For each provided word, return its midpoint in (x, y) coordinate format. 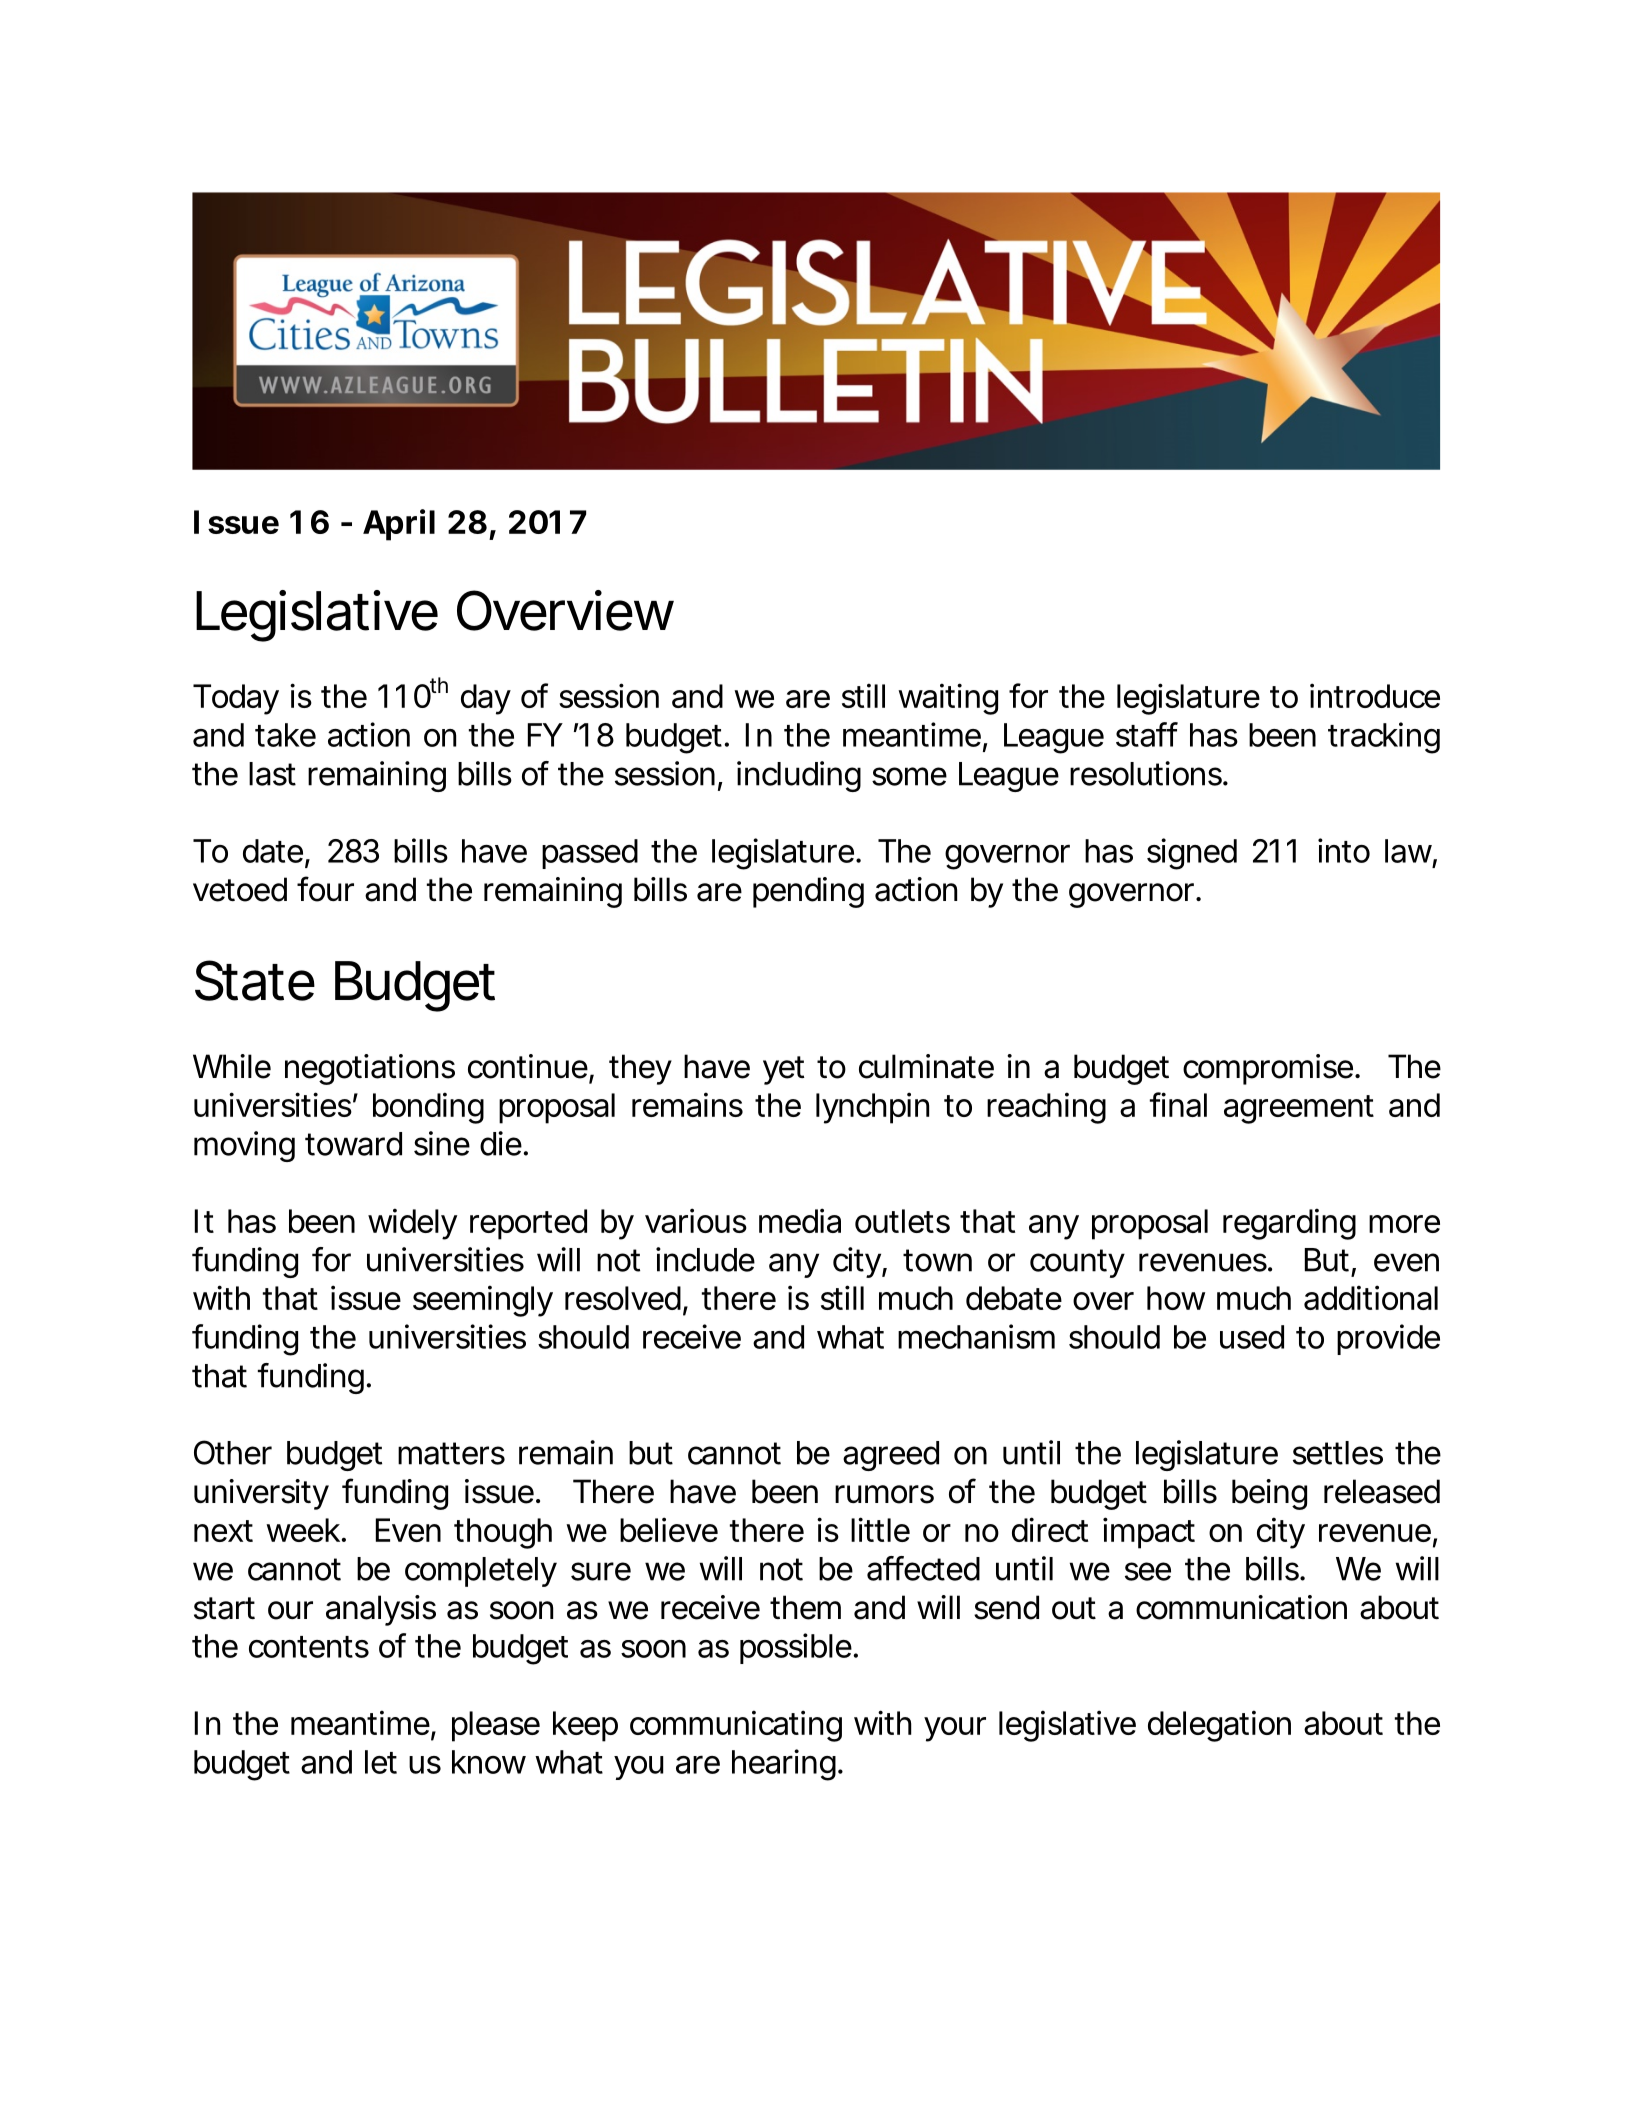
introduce (1375, 695)
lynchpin (872, 1108)
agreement (1299, 1109)
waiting (948, 699)
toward (353, 1144)
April (399, 525)
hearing (784, 1765)
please (496, 1726)
